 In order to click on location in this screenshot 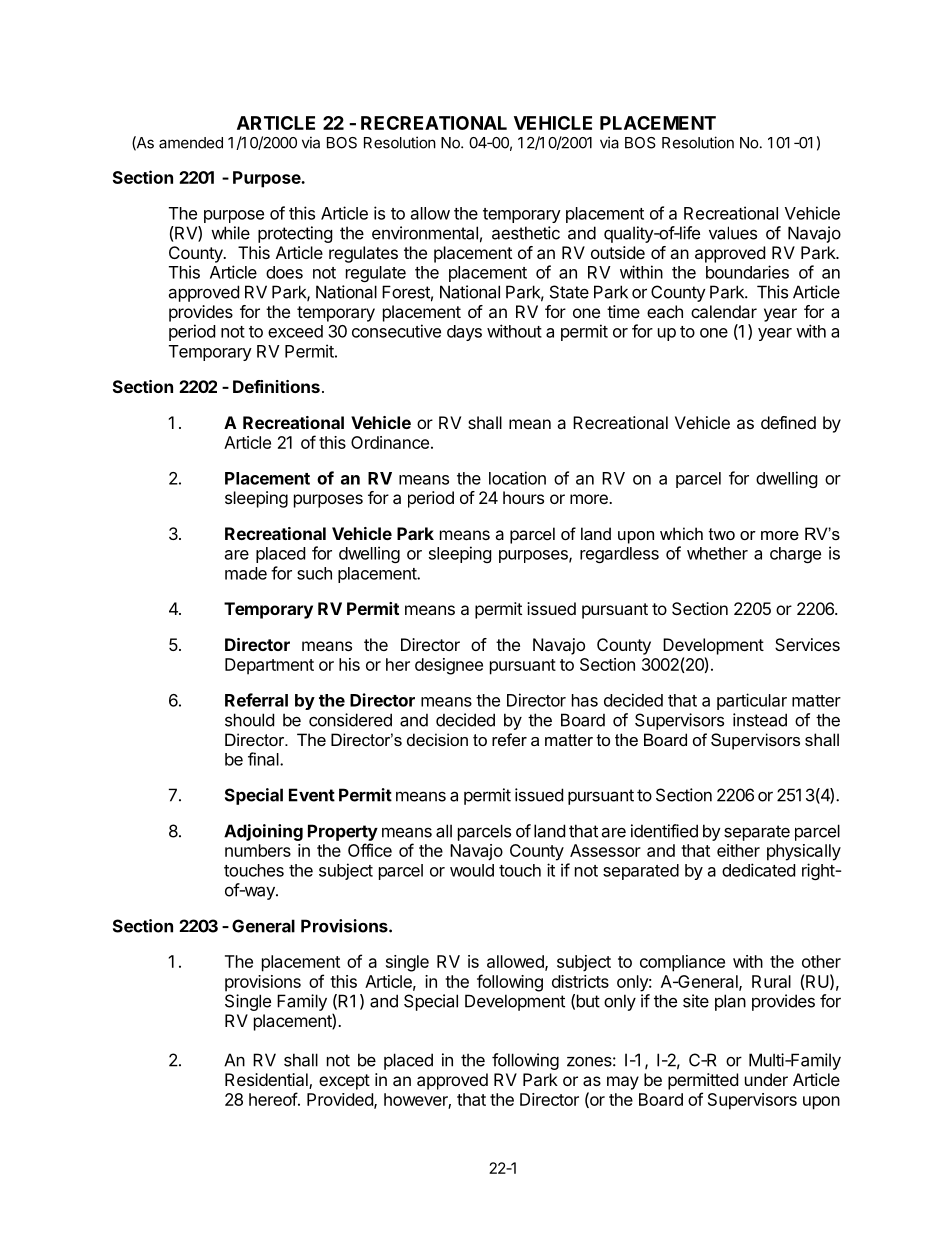, I will do `click(517, 478)`.
